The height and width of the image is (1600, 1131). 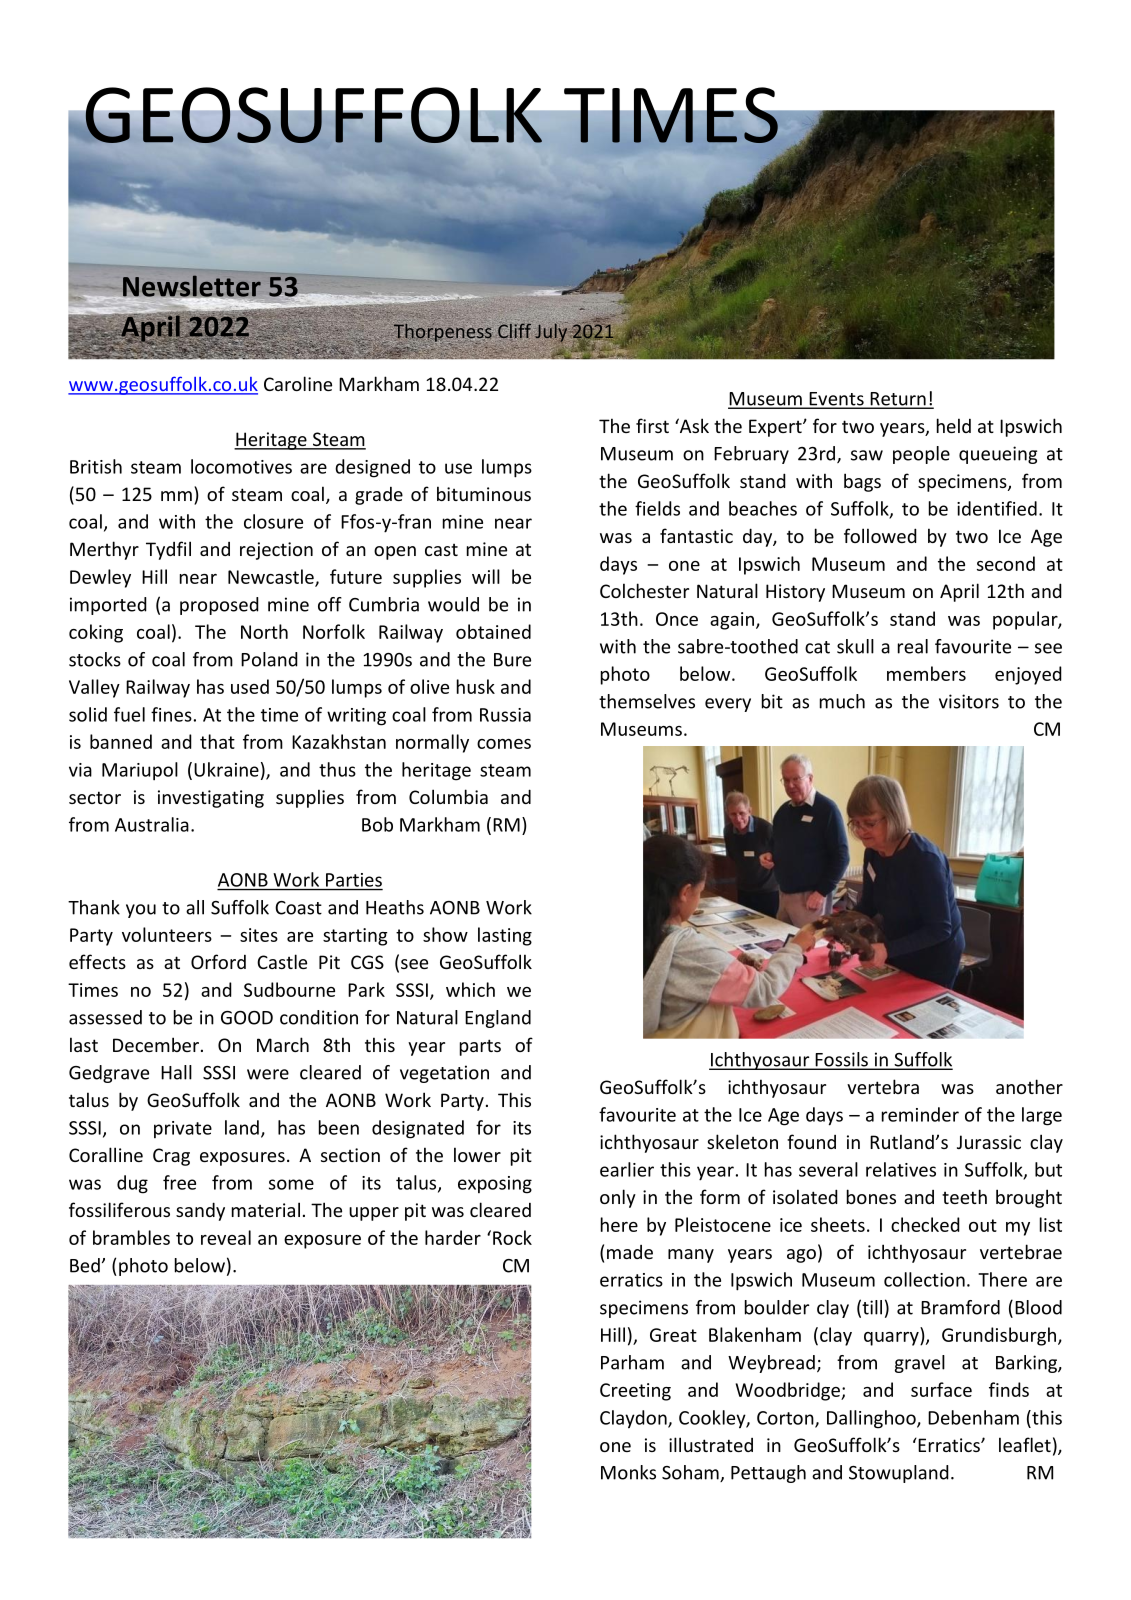 I want to click on relatives, so click(x=901, y=1169).
